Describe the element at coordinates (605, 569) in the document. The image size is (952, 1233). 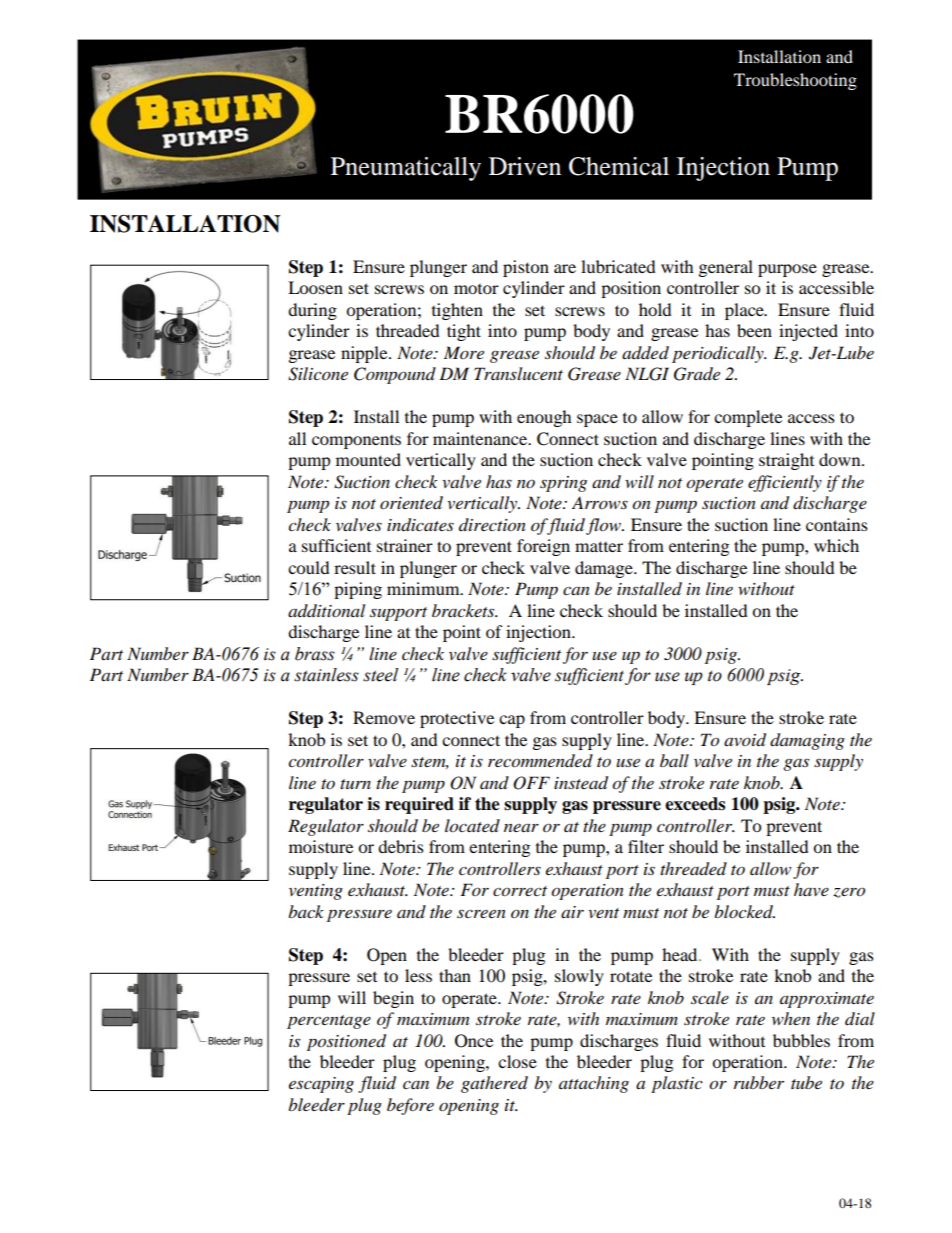
I see `damage` at that location.
